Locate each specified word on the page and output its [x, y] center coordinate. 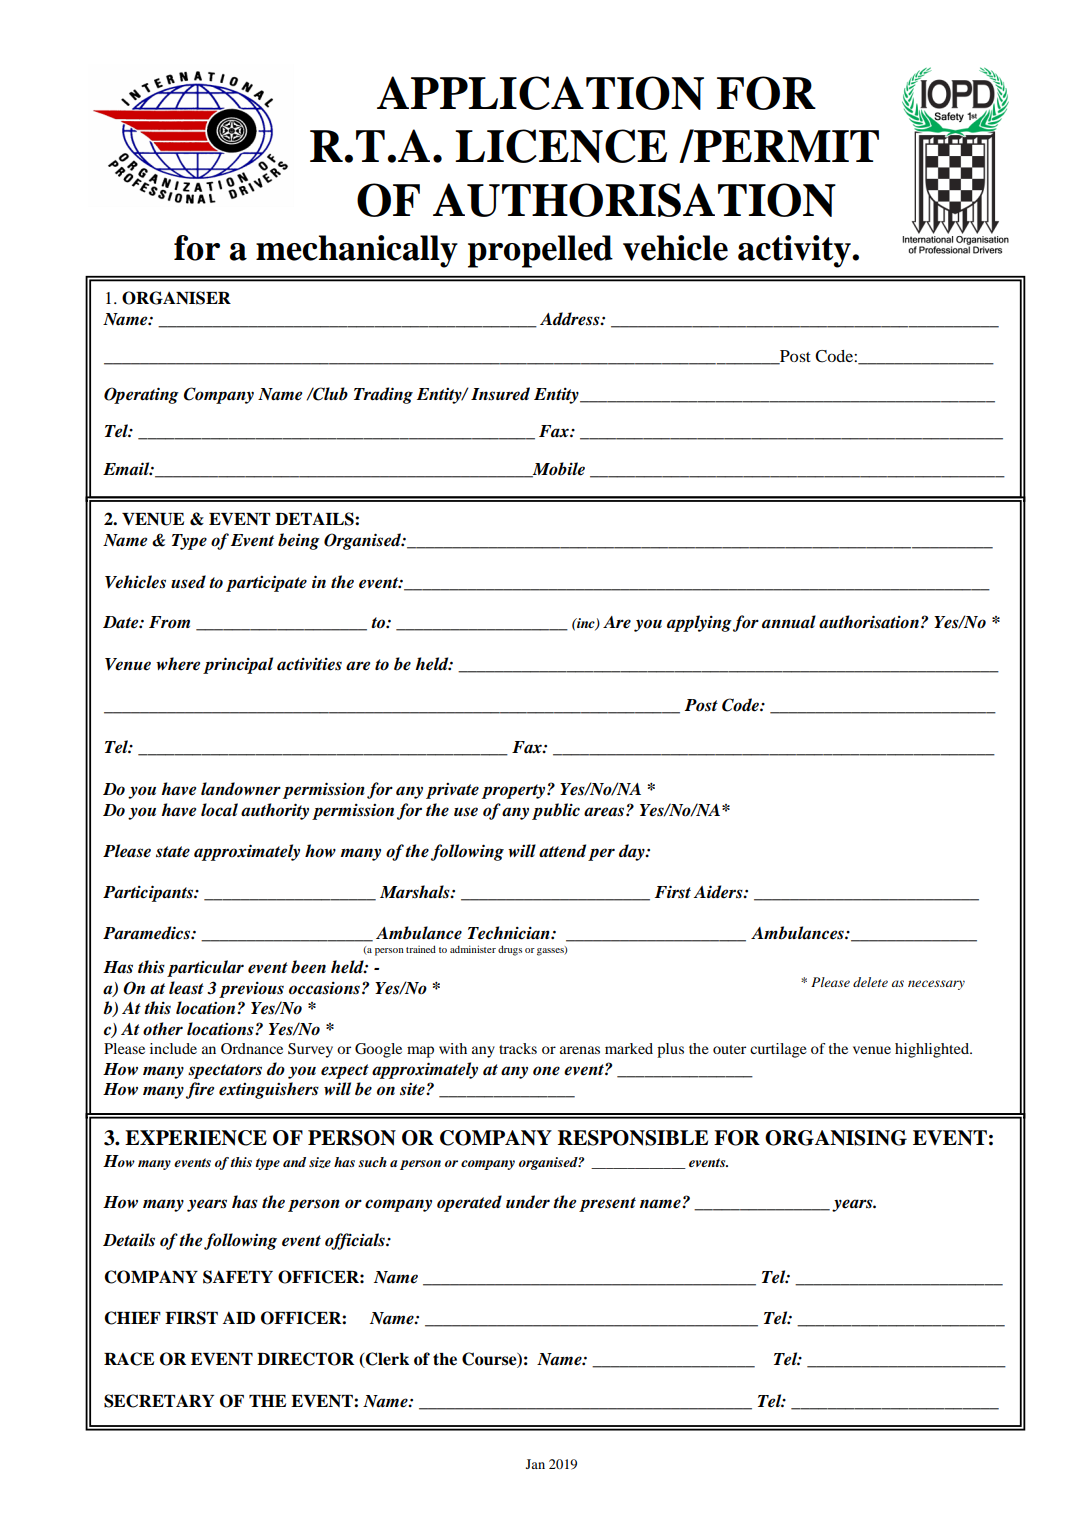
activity [795, 251]
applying [699, 623]
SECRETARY [159, 1401]
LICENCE [561, 146]
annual [789, 621]
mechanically [357, 251]
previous [251, 990]
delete [870, 982]
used [188, 582]
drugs [510, 950]
